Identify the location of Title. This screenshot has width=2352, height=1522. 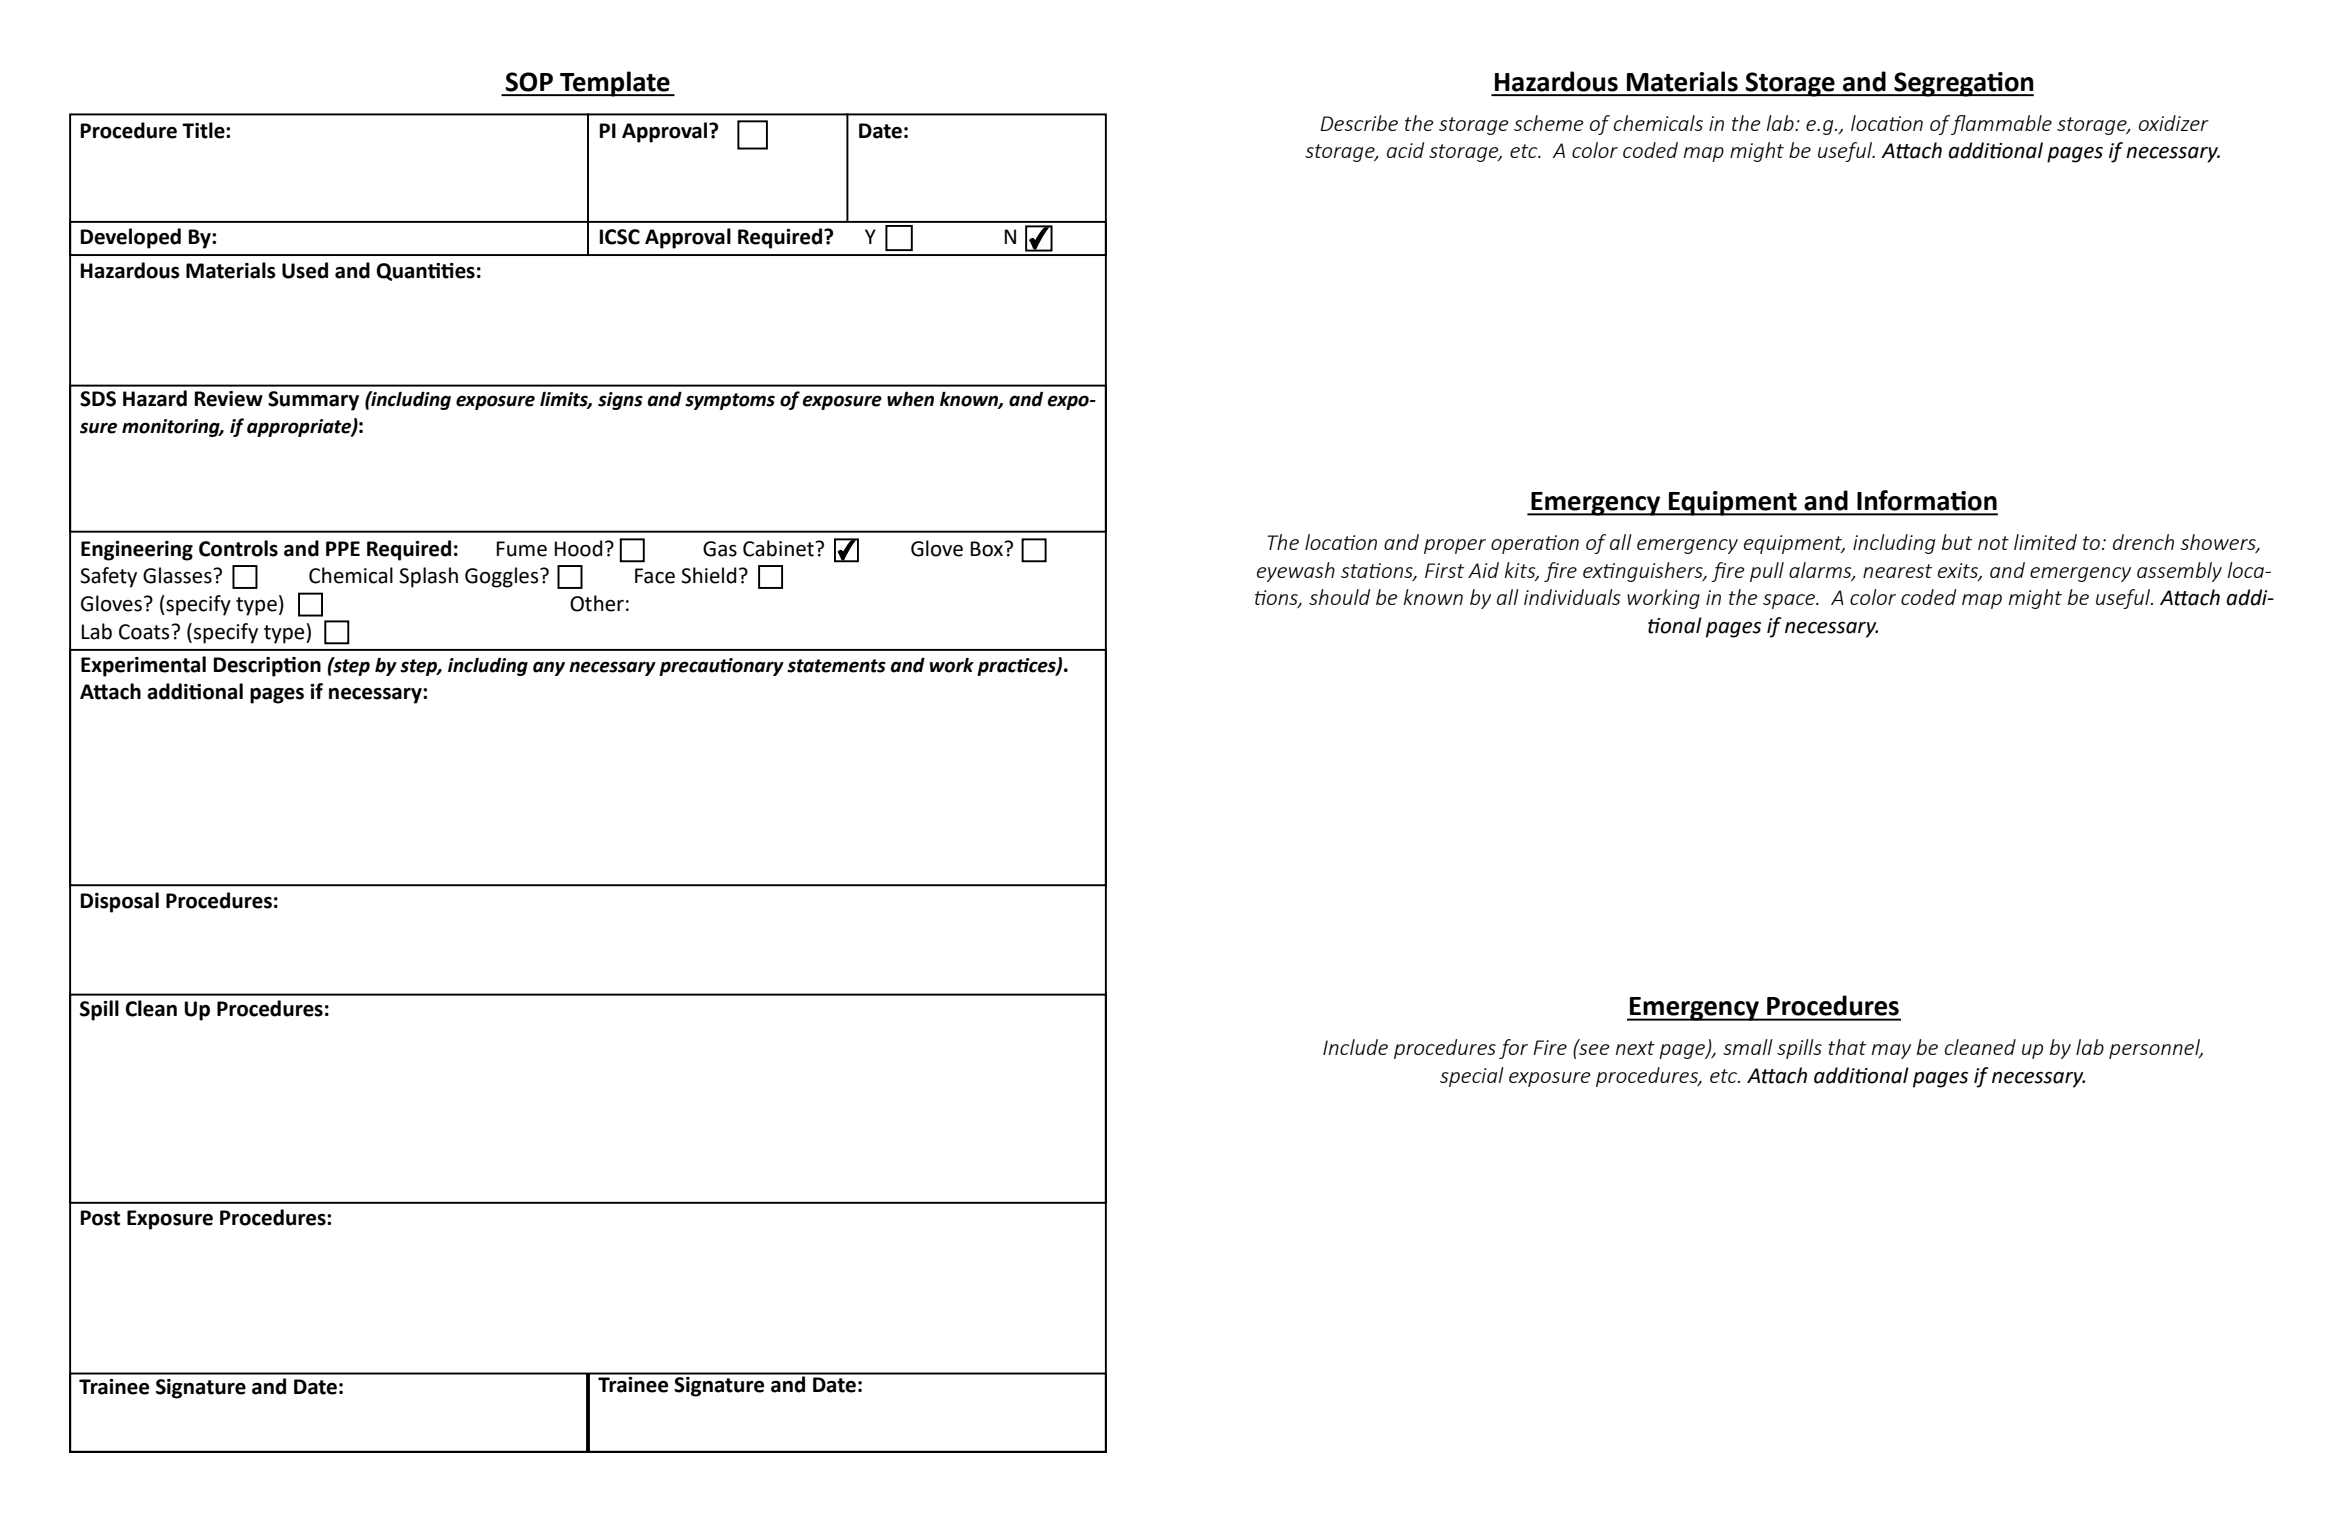
(204, 130).
